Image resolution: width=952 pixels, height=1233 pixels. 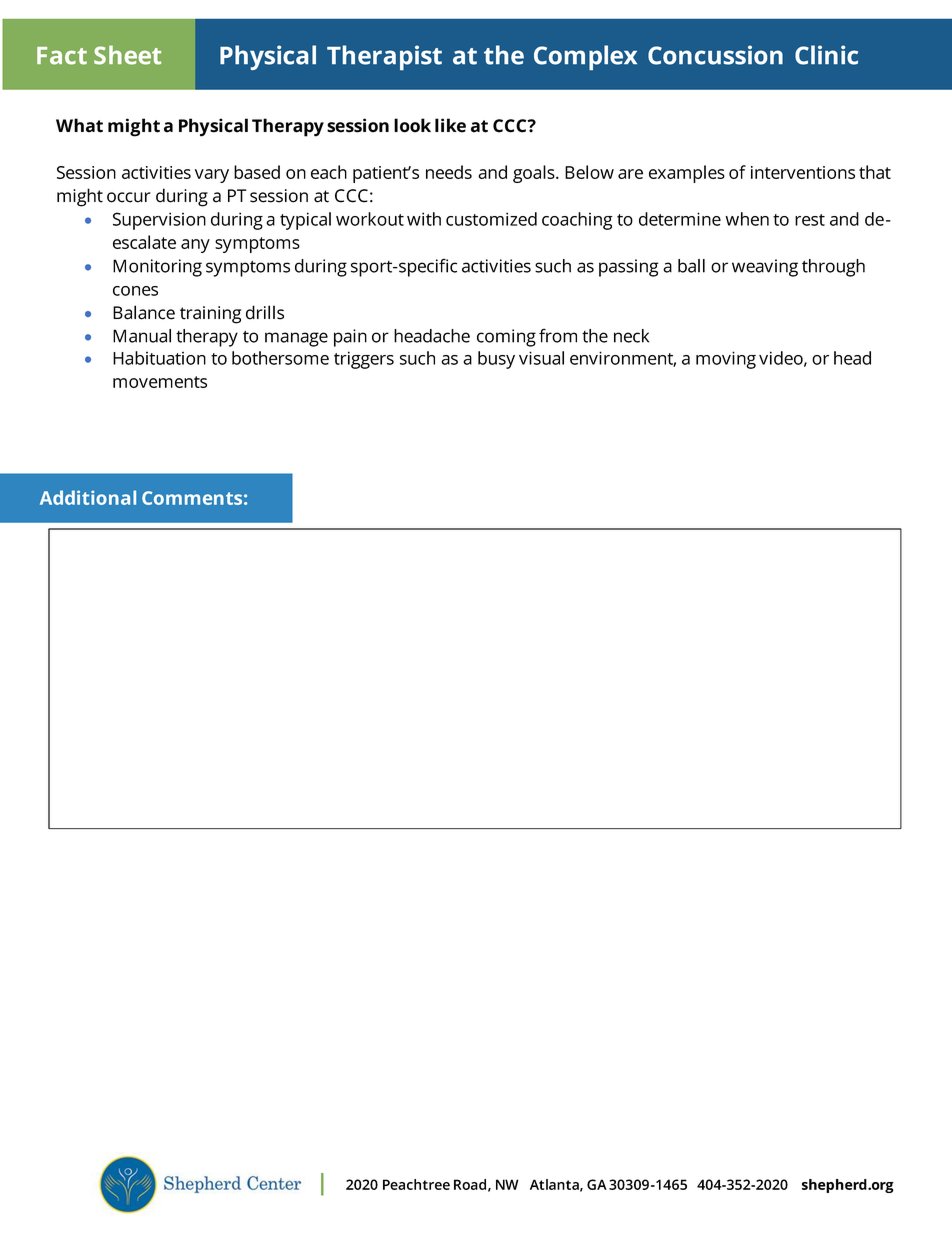 I want to click on Monitoring, so click(x=157, y=268).
